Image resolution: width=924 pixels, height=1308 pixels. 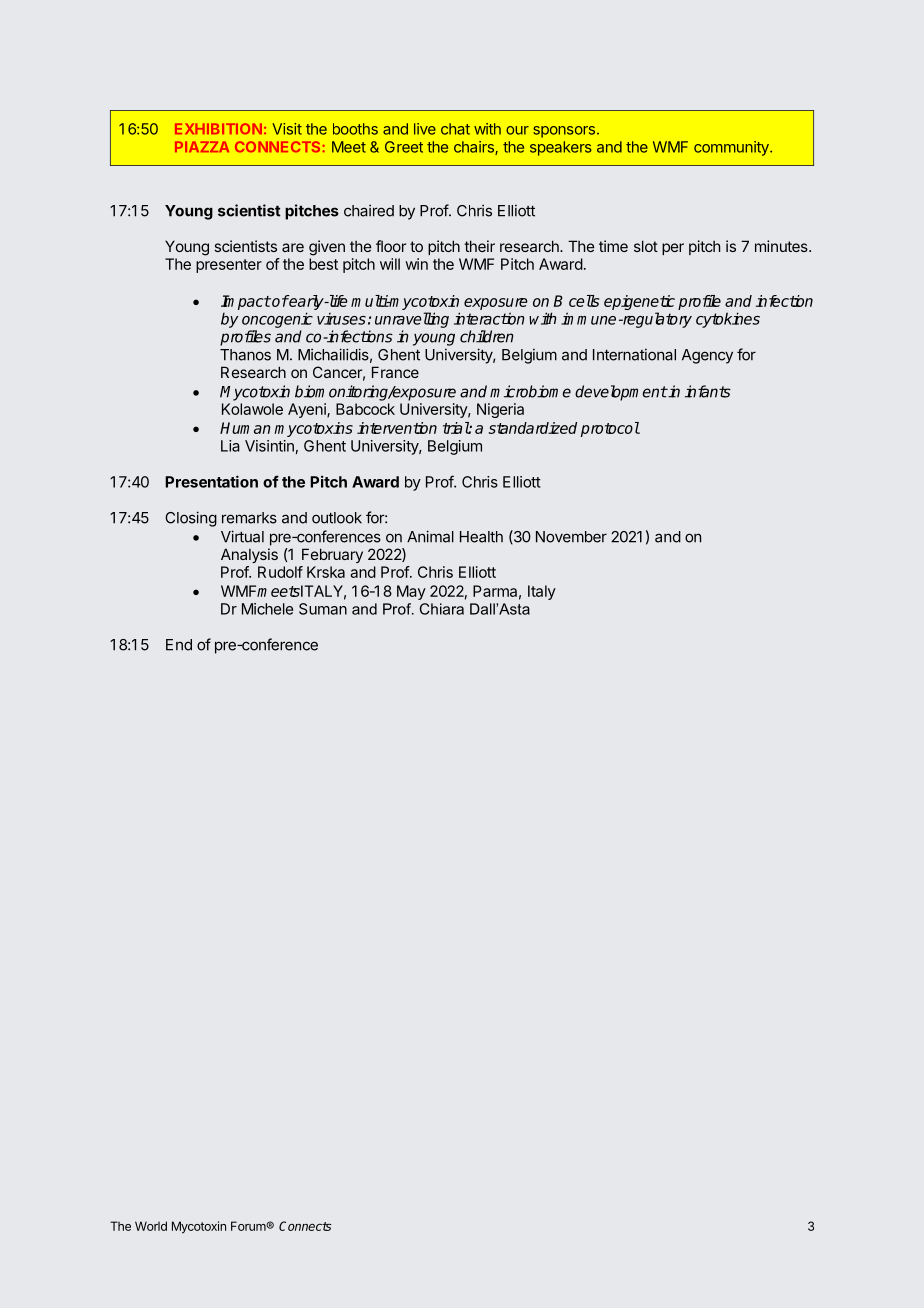 I want to click on Chiara, so click(x=442, y=609).
